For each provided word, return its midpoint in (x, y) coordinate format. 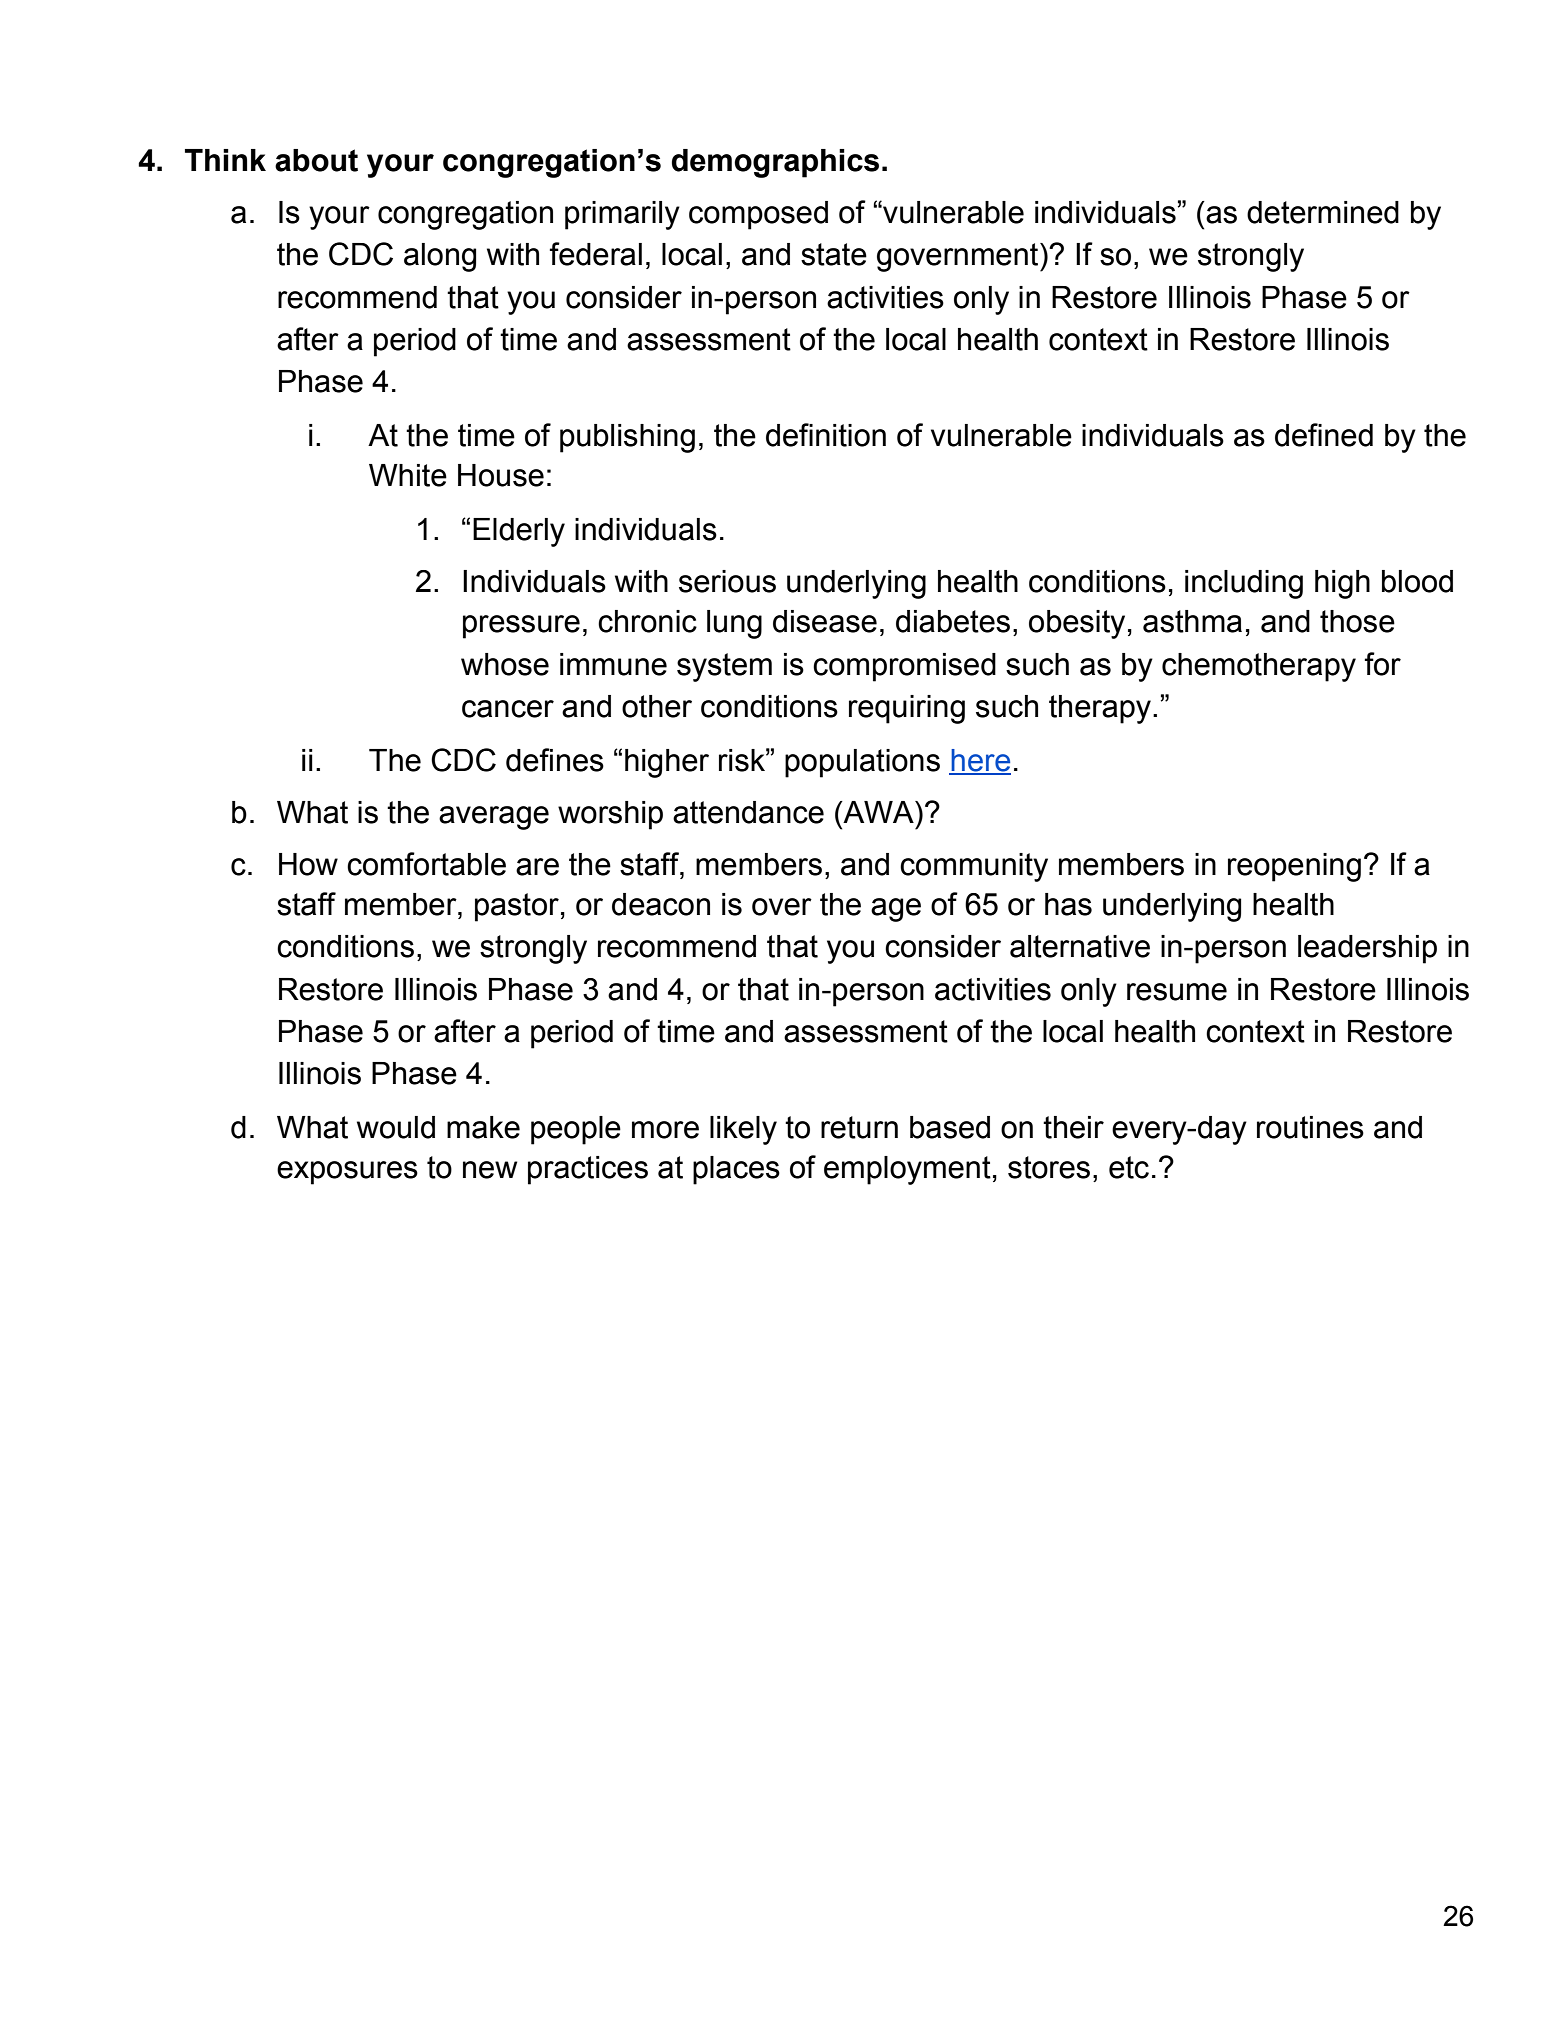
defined (1324, 435)
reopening (1294, 867)
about (316, 160)
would (396, 1127)
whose (505, 664)
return (859, 1127)
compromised (904, 667)
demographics (775, 163)
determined (1323, 212)
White (408, 475)
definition (826, 435)
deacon (661, 904)
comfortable (426, 864)
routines (1310, 1127)
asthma (1192, 621)
